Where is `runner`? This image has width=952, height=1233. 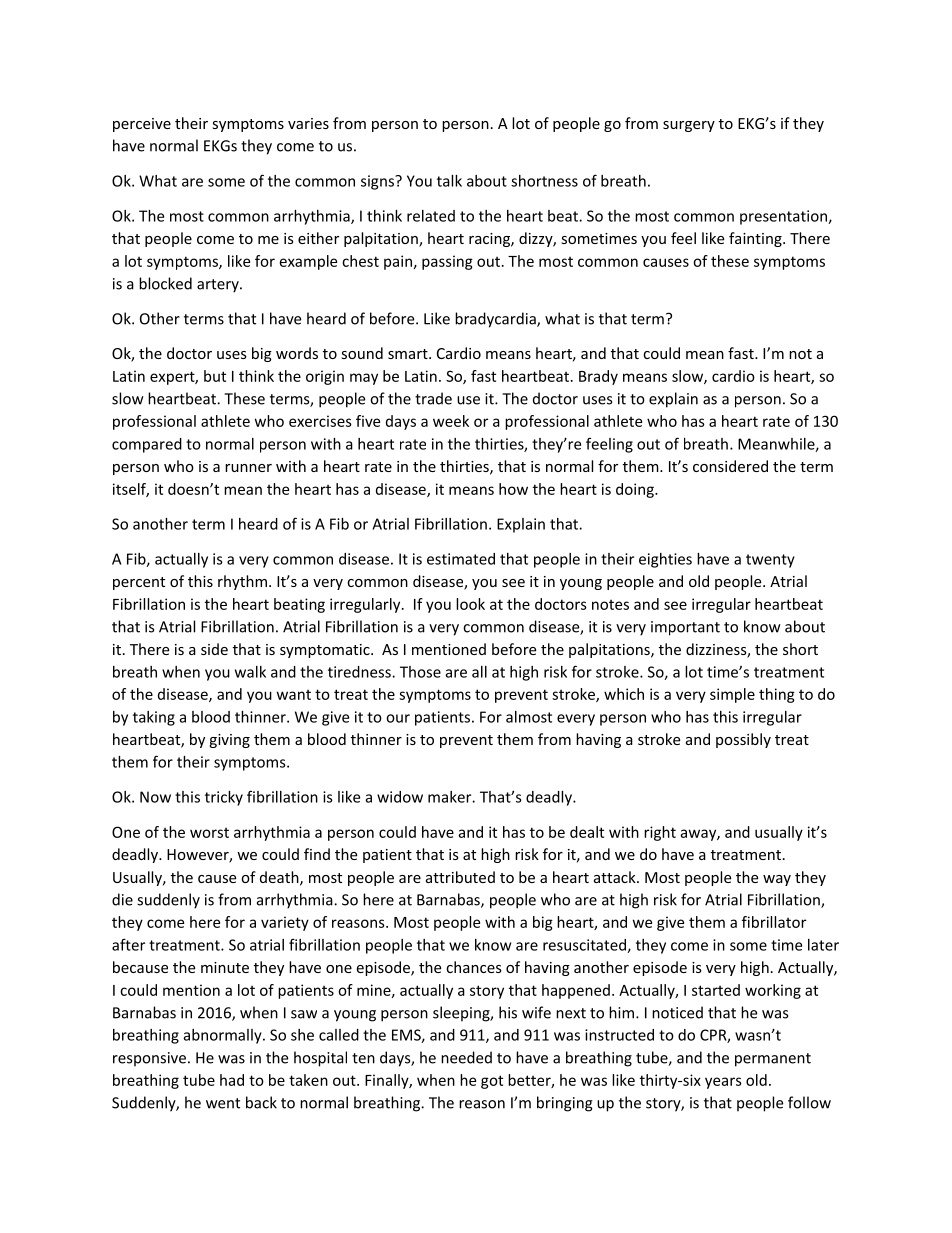 runner is located at coordinates (248, 468).
